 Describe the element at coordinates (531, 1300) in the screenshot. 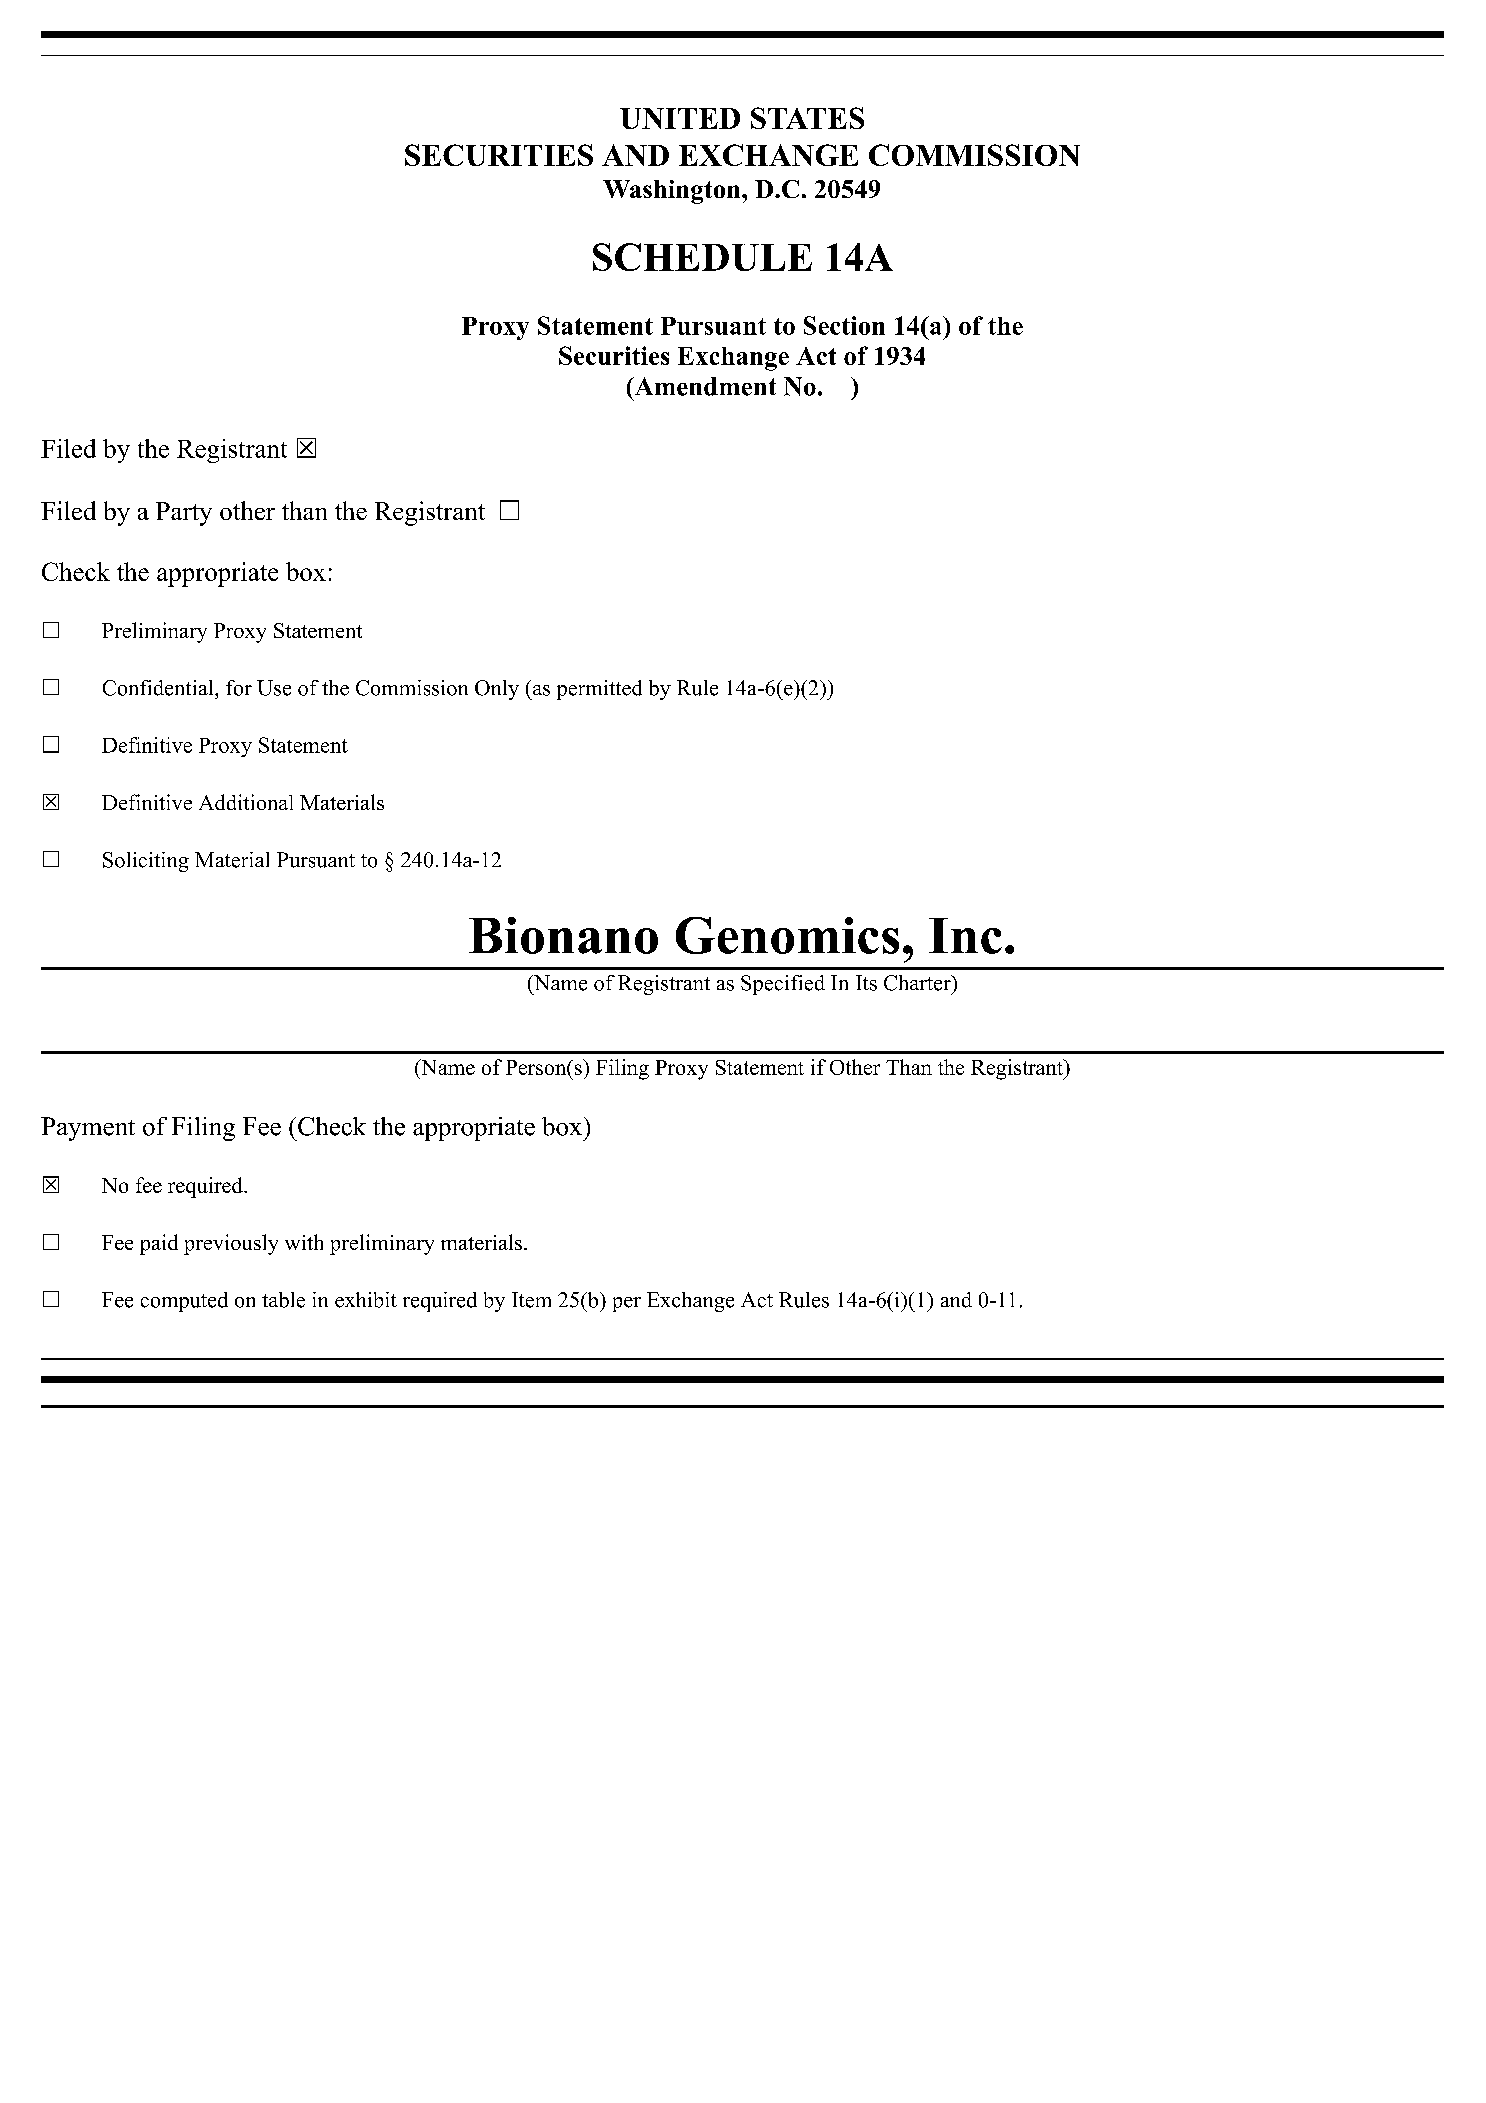

I see `Item` at that location.
